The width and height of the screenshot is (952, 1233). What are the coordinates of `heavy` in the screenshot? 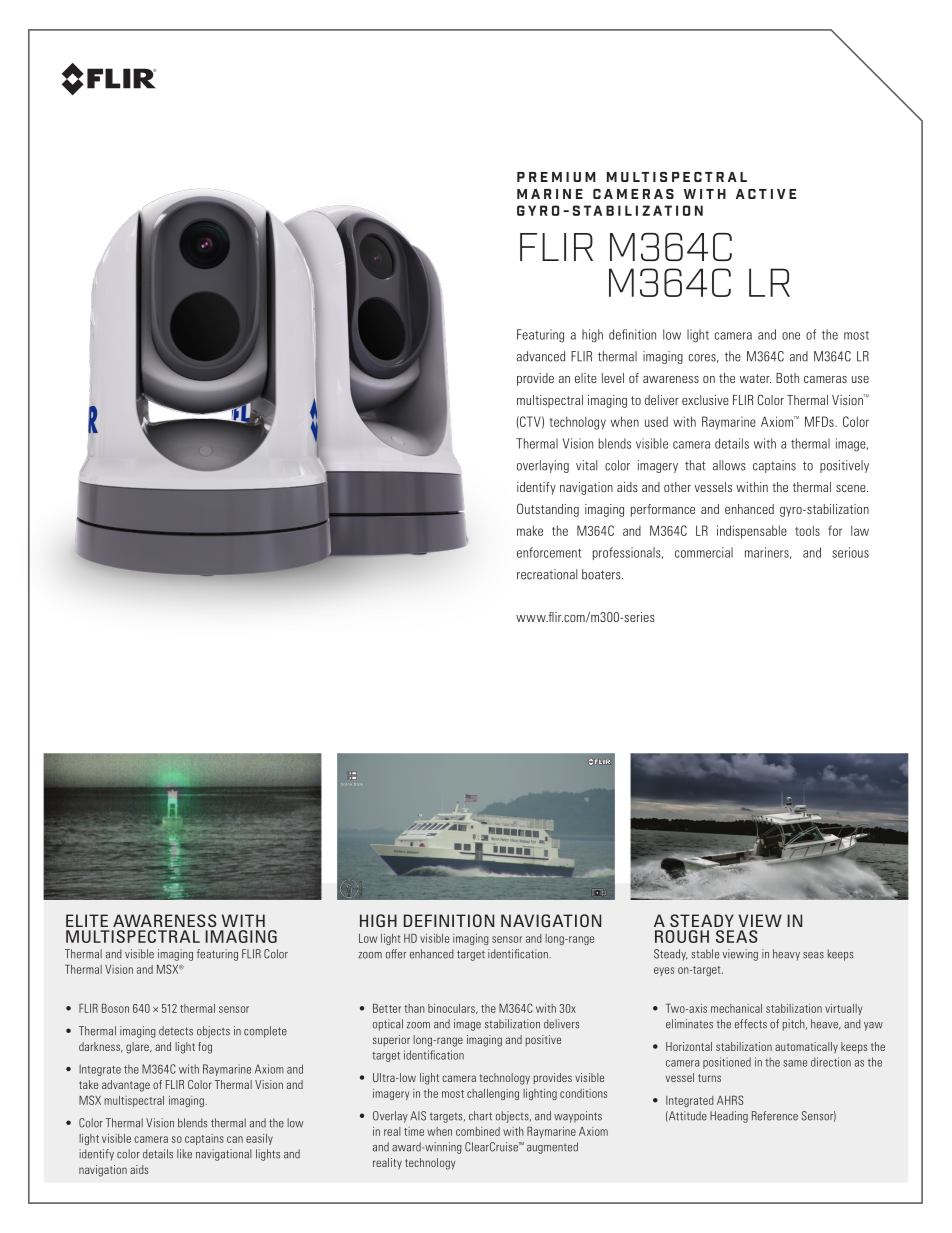 It's located at (786, 955).
